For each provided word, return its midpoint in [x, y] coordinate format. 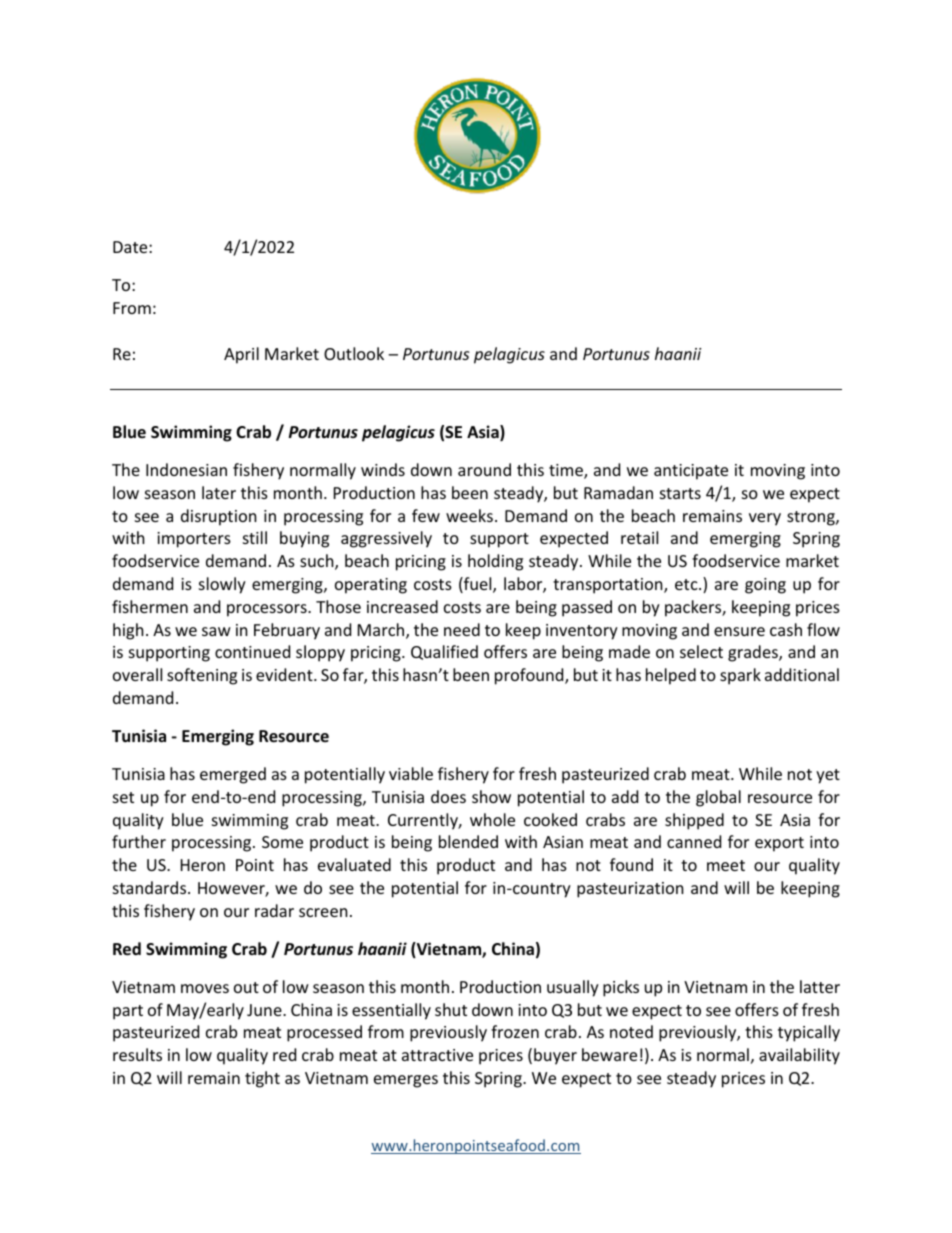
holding [495, 562]
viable [411, 773]
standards [151, 887]
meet [726, 865]
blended [468, 841]
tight [262, 1079]
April [241, 355]
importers [194, 540]
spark [740, 676]
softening [202, 676]
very [765, 519]
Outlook [354, 353]
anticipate [691, 472]
